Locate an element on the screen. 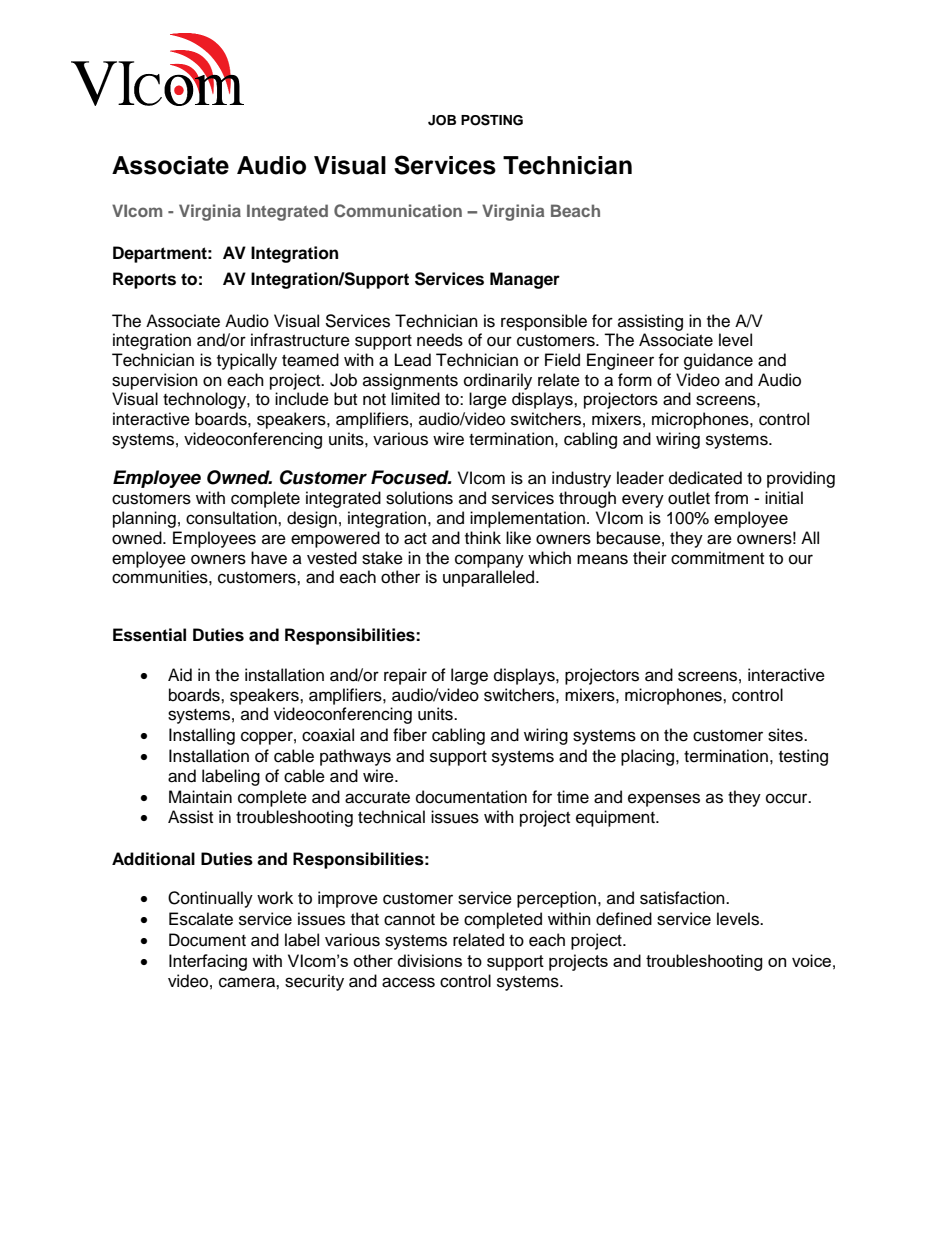 This screenshot has width=952, height=1233. Aid is located at coordinates (180, 675).
